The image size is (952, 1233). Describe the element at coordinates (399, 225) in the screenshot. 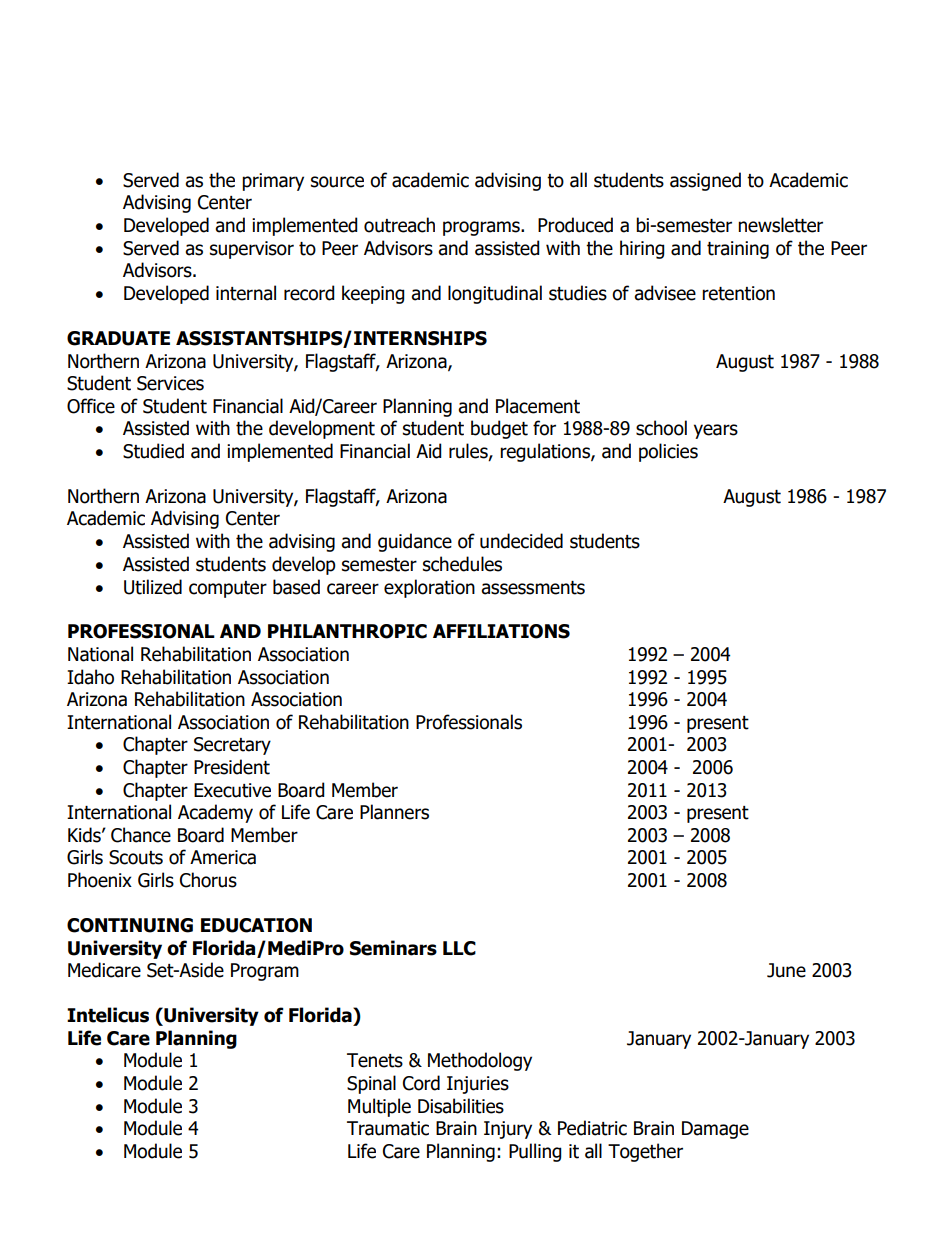

I see `outreach` at that location.
